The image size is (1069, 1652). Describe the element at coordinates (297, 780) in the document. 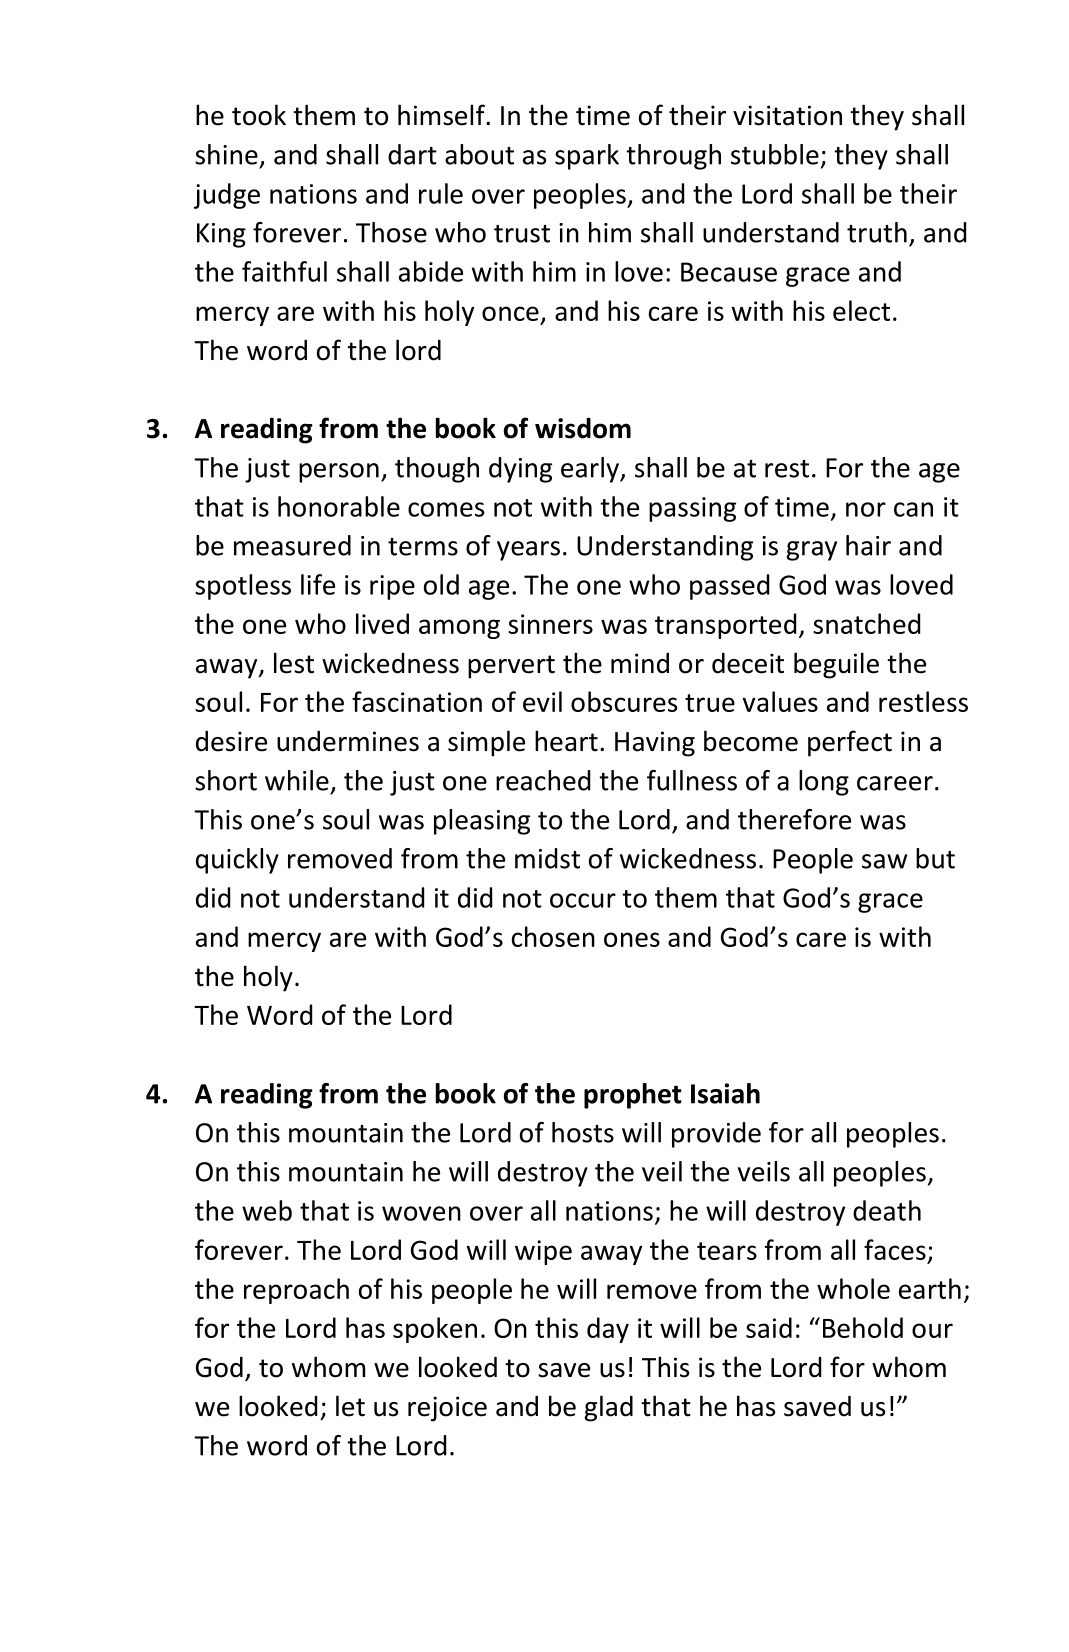

I see `while` at that location.
